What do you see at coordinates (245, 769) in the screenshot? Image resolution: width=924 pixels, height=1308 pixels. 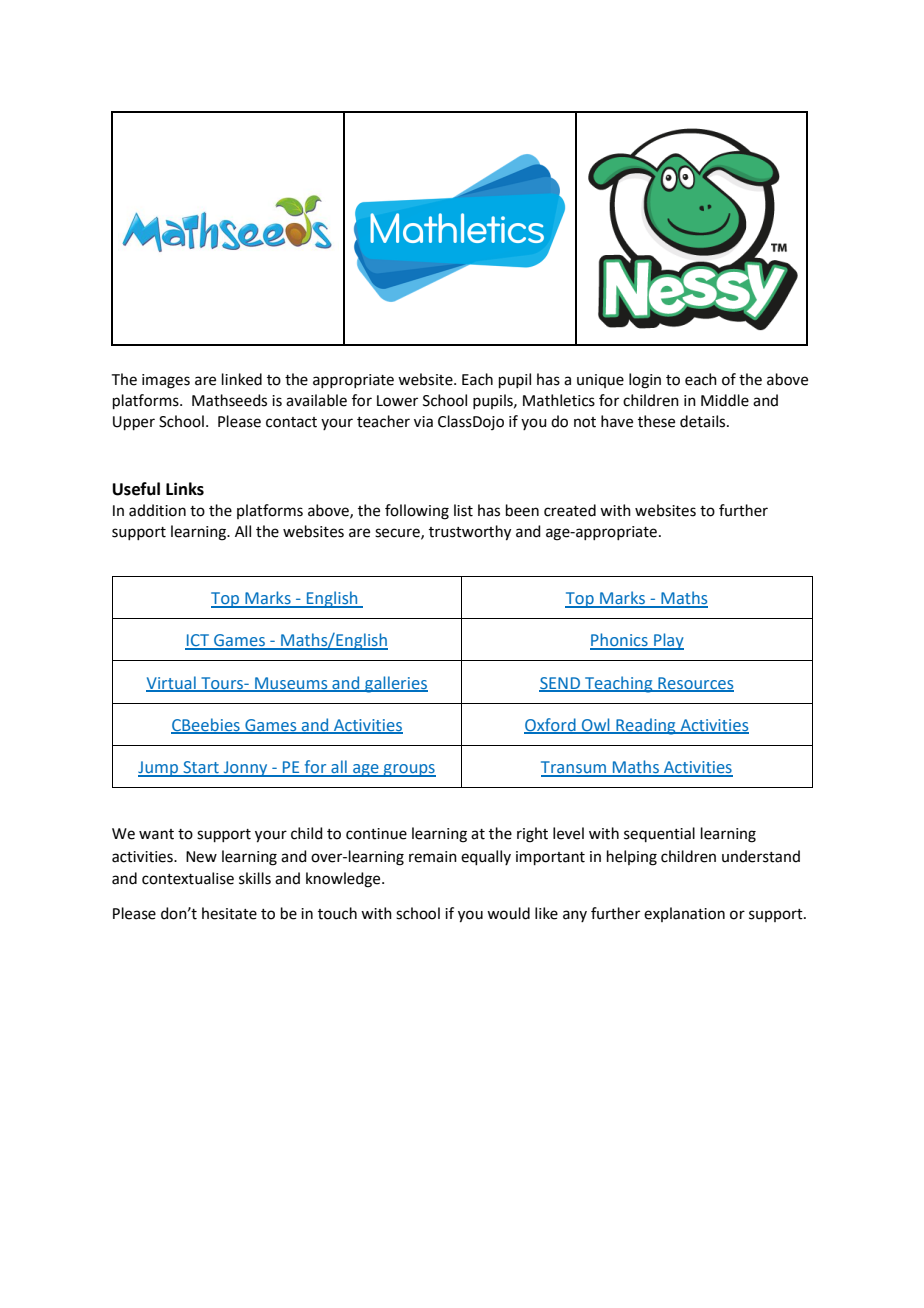 I see `Jonny` at bounding box center [245, 769].
